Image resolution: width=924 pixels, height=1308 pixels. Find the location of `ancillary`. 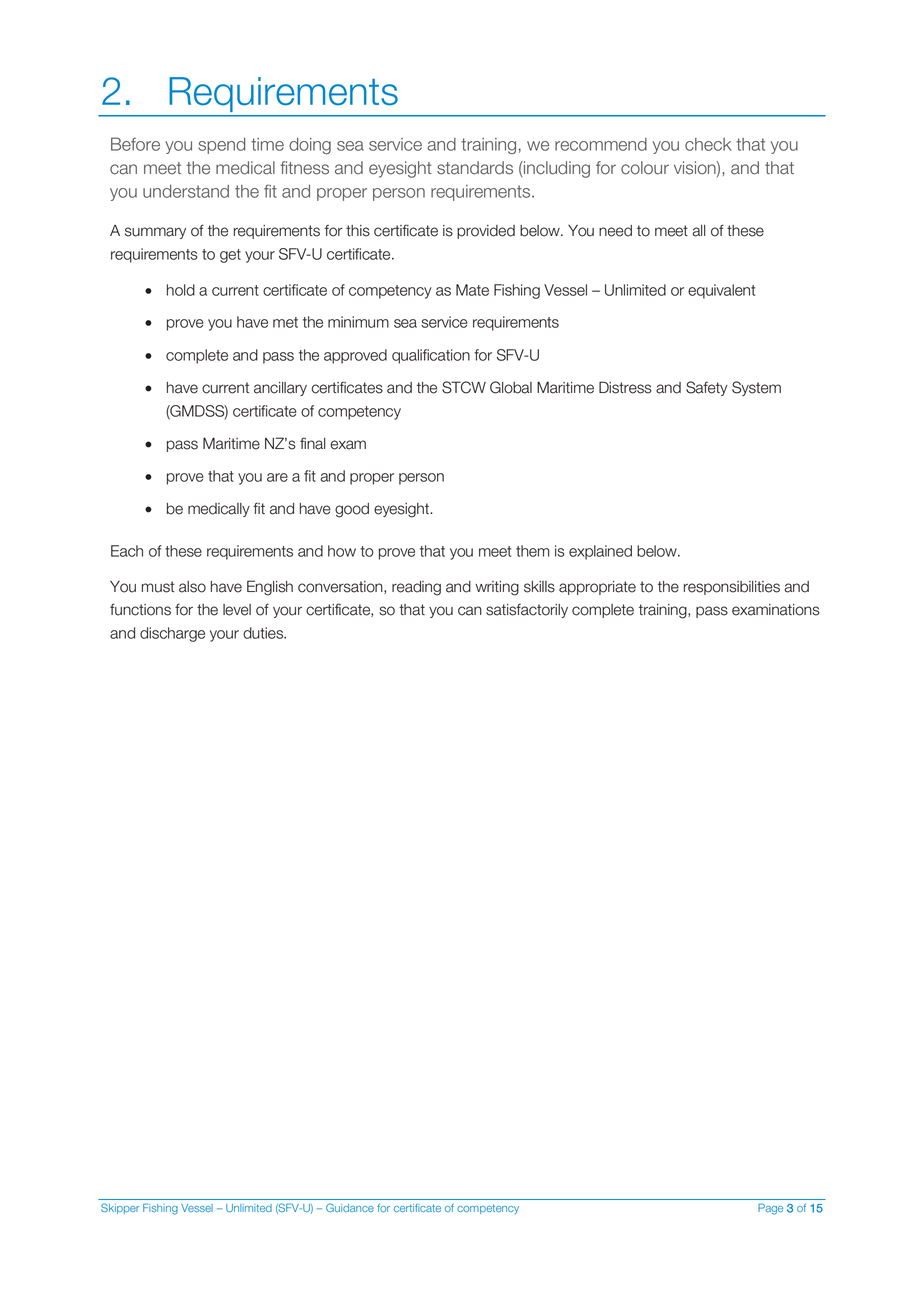

ancillary is located at coordinates (280, 389).
